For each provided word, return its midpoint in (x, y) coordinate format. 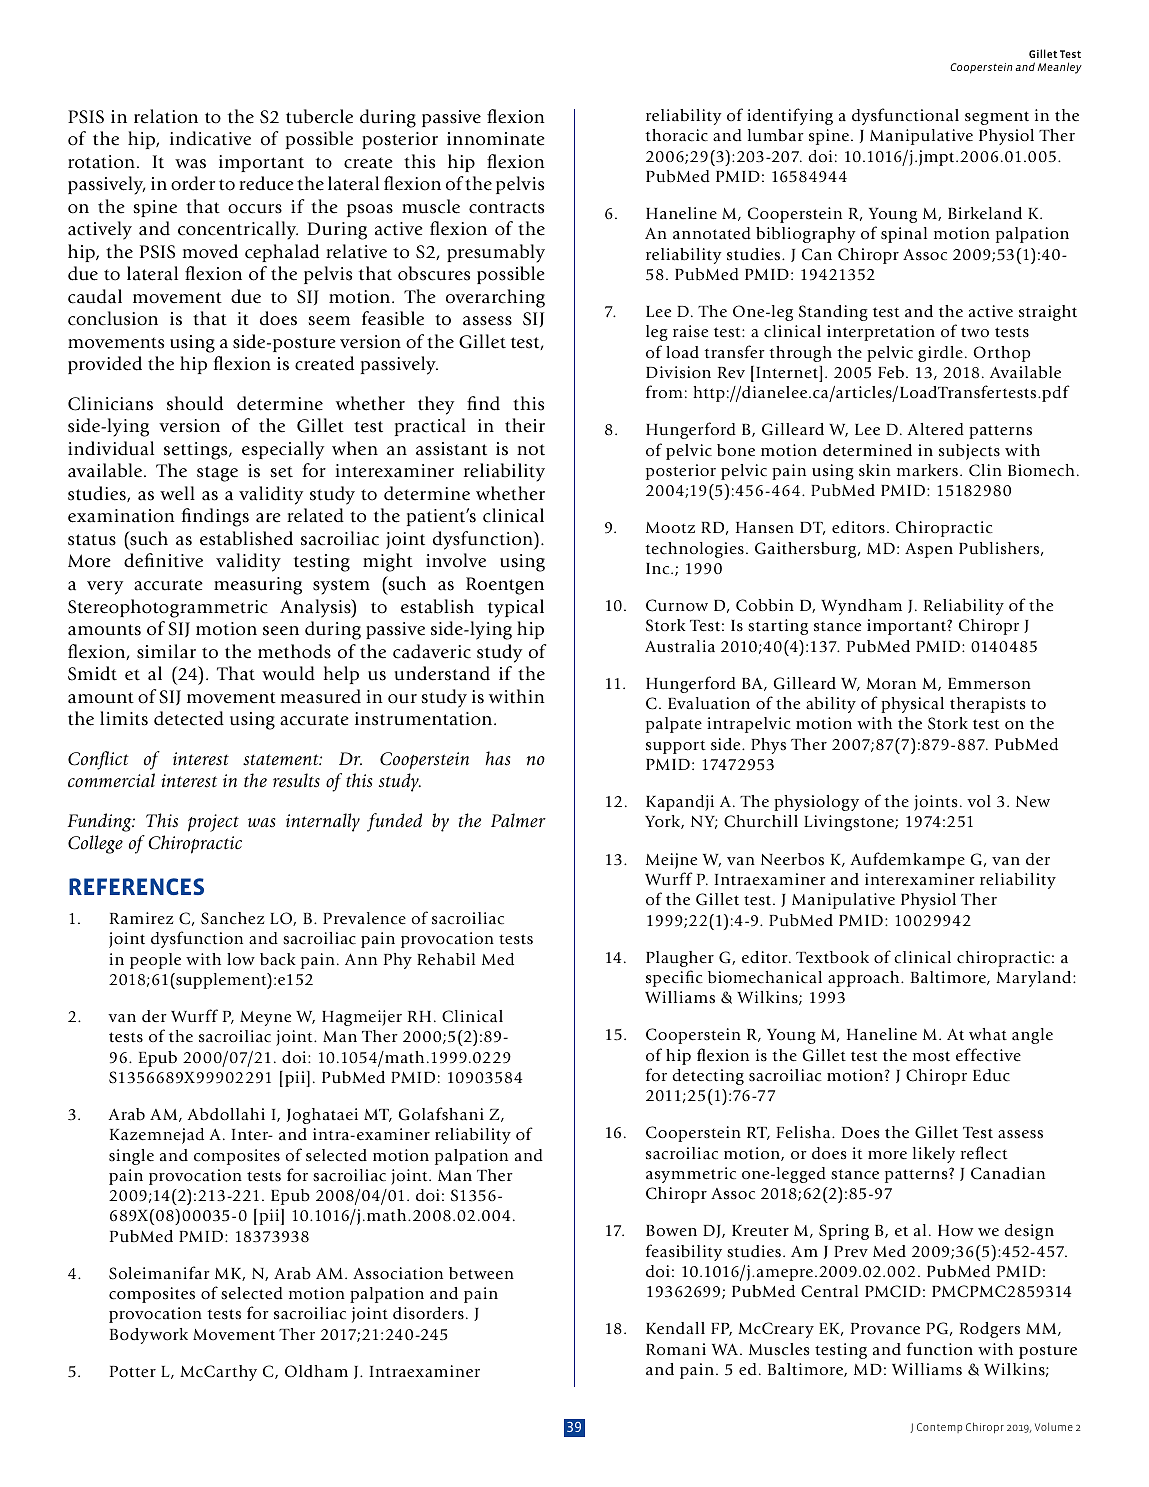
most (931, 1056)
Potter (133, 1372)
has (498, 758)
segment (997, 118)
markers (927, 470)
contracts (506, 208)
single (131, 1157)
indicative (210, 138)
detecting (708, 1077)
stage (217, 474)
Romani (676, 1349)
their (525, 425)
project (213, 823)
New (1033, 802)
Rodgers (990, 1330)
